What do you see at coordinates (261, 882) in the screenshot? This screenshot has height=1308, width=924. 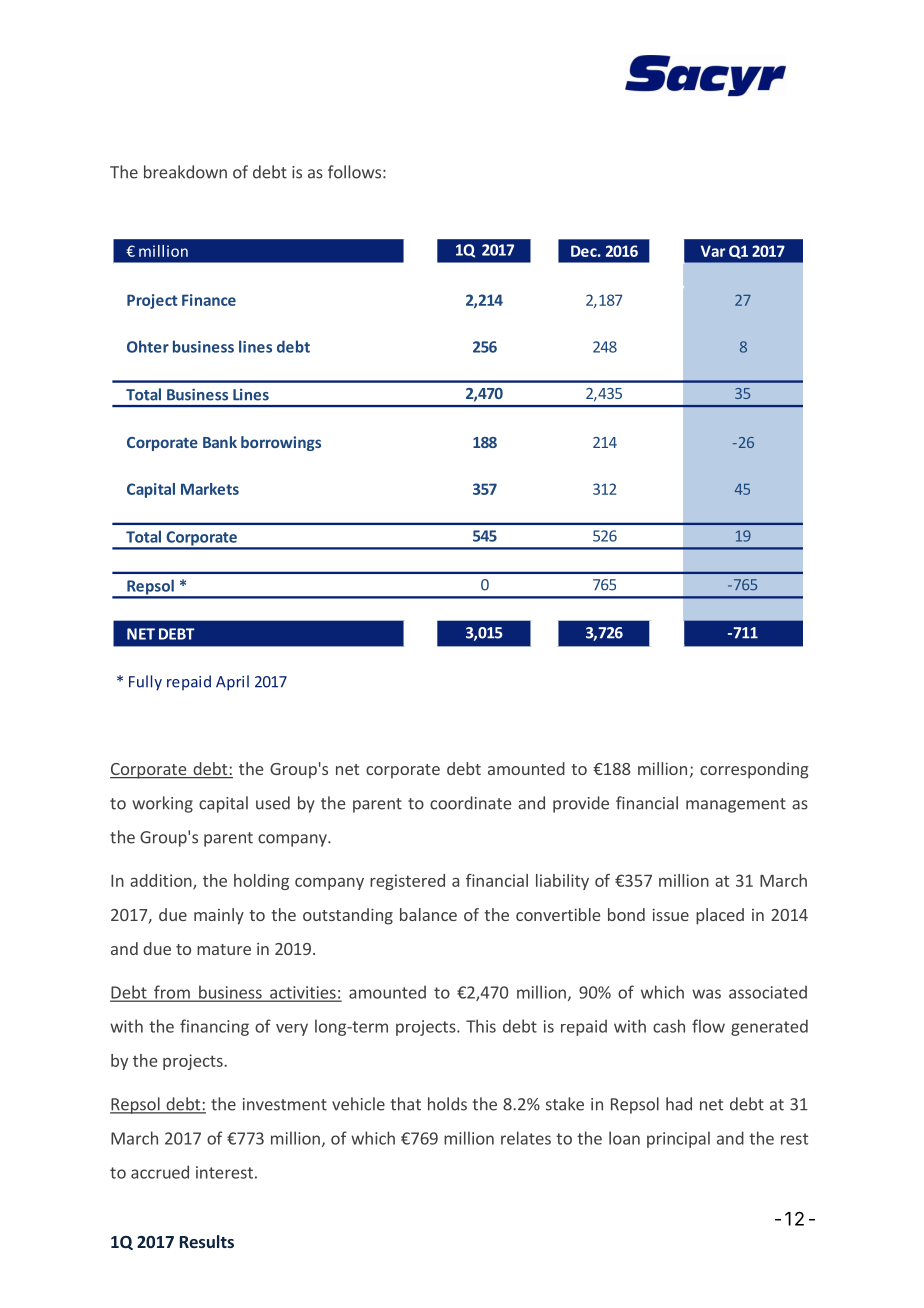 I see `holding` at bounding box center [261, 882].
